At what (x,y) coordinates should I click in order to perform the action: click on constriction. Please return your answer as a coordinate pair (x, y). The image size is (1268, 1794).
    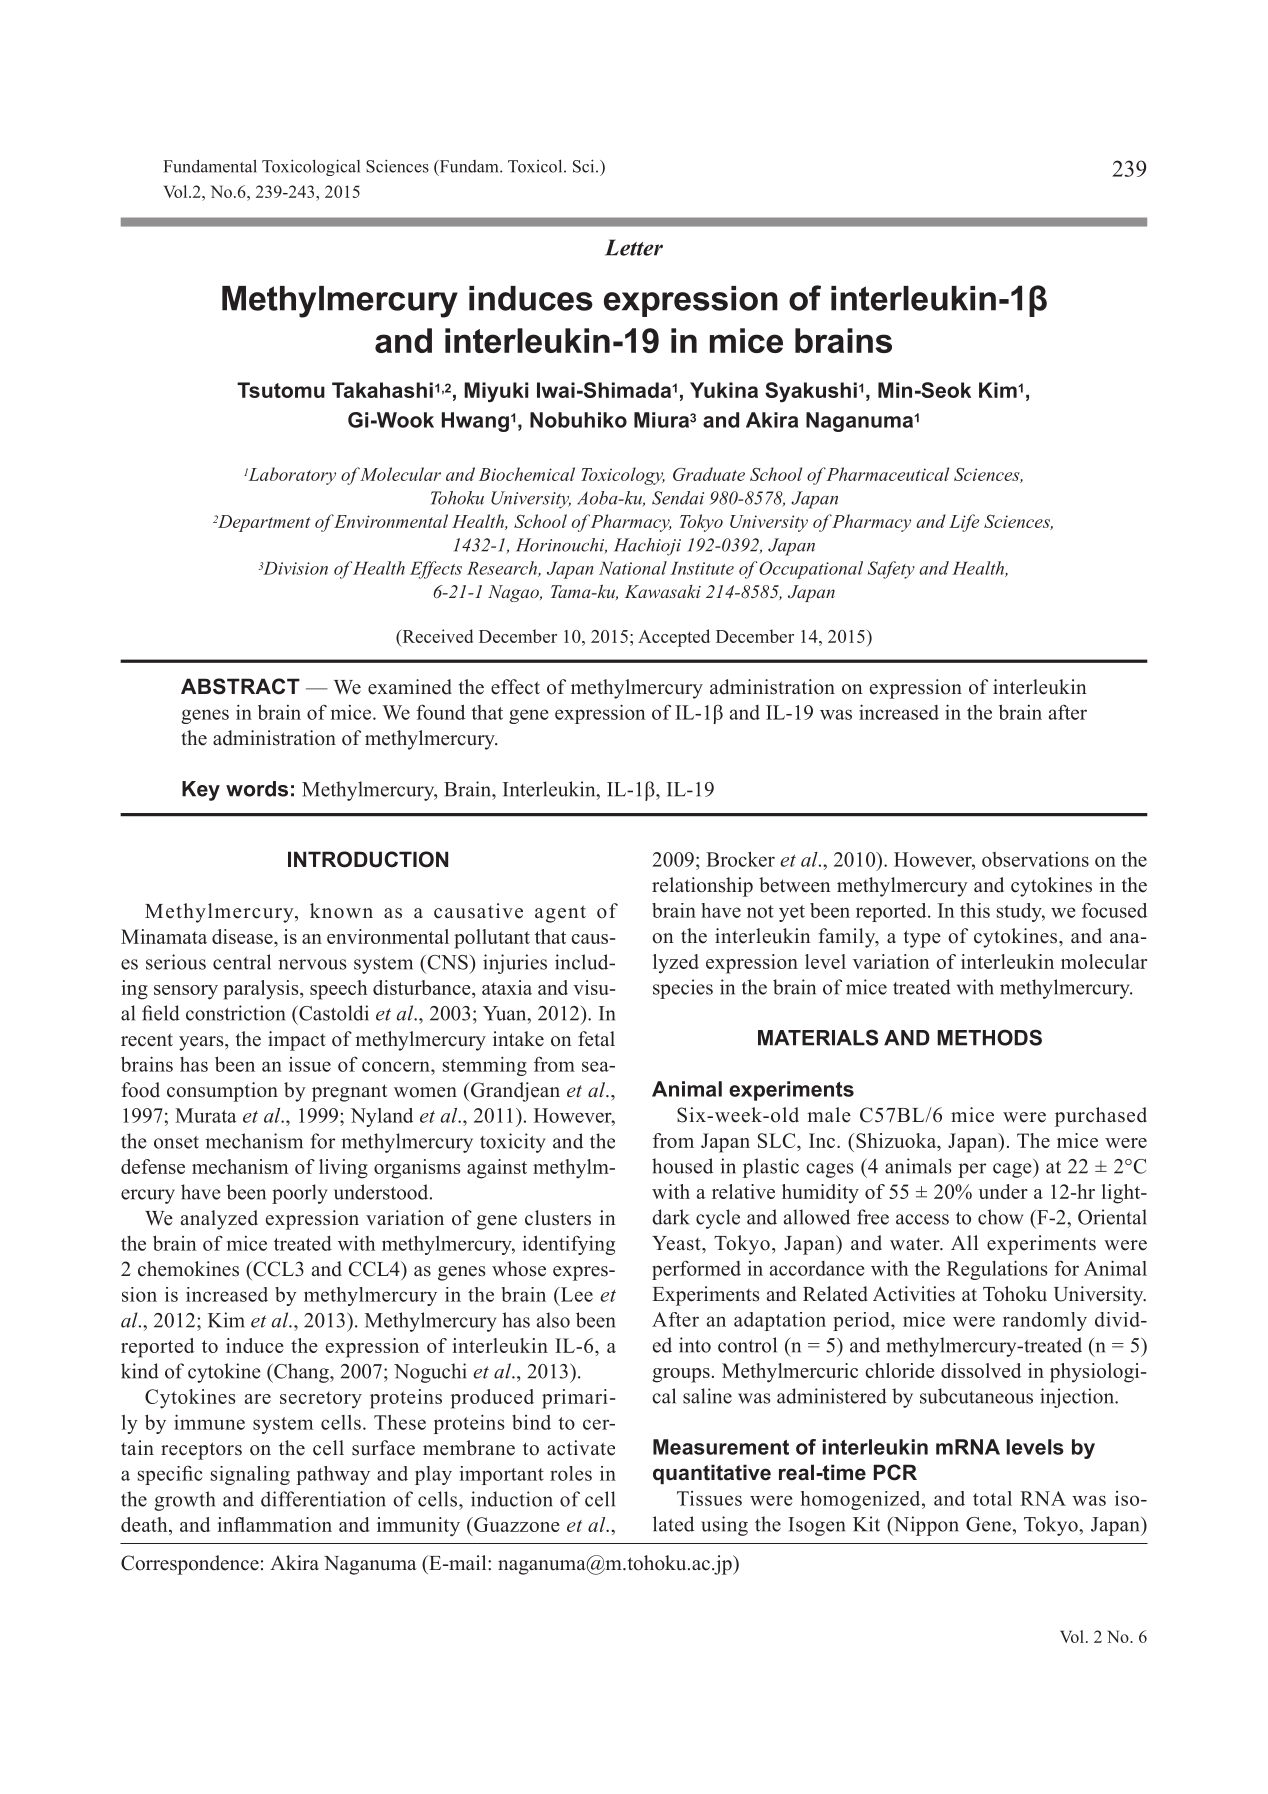
    Looking at the image, I should click on (235, 1013).
